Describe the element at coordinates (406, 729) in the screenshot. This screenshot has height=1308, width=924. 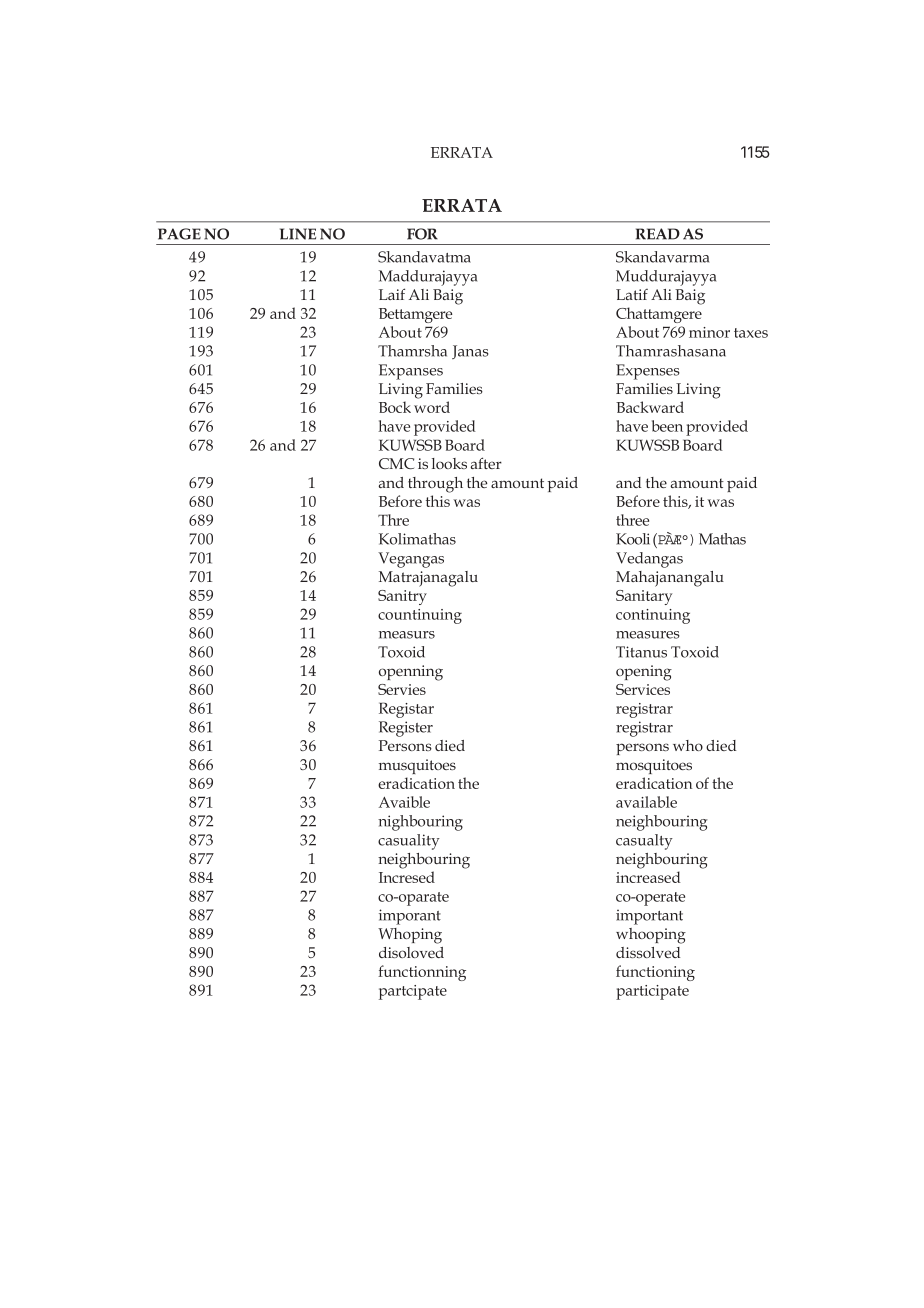
I see `Register` at that location.
